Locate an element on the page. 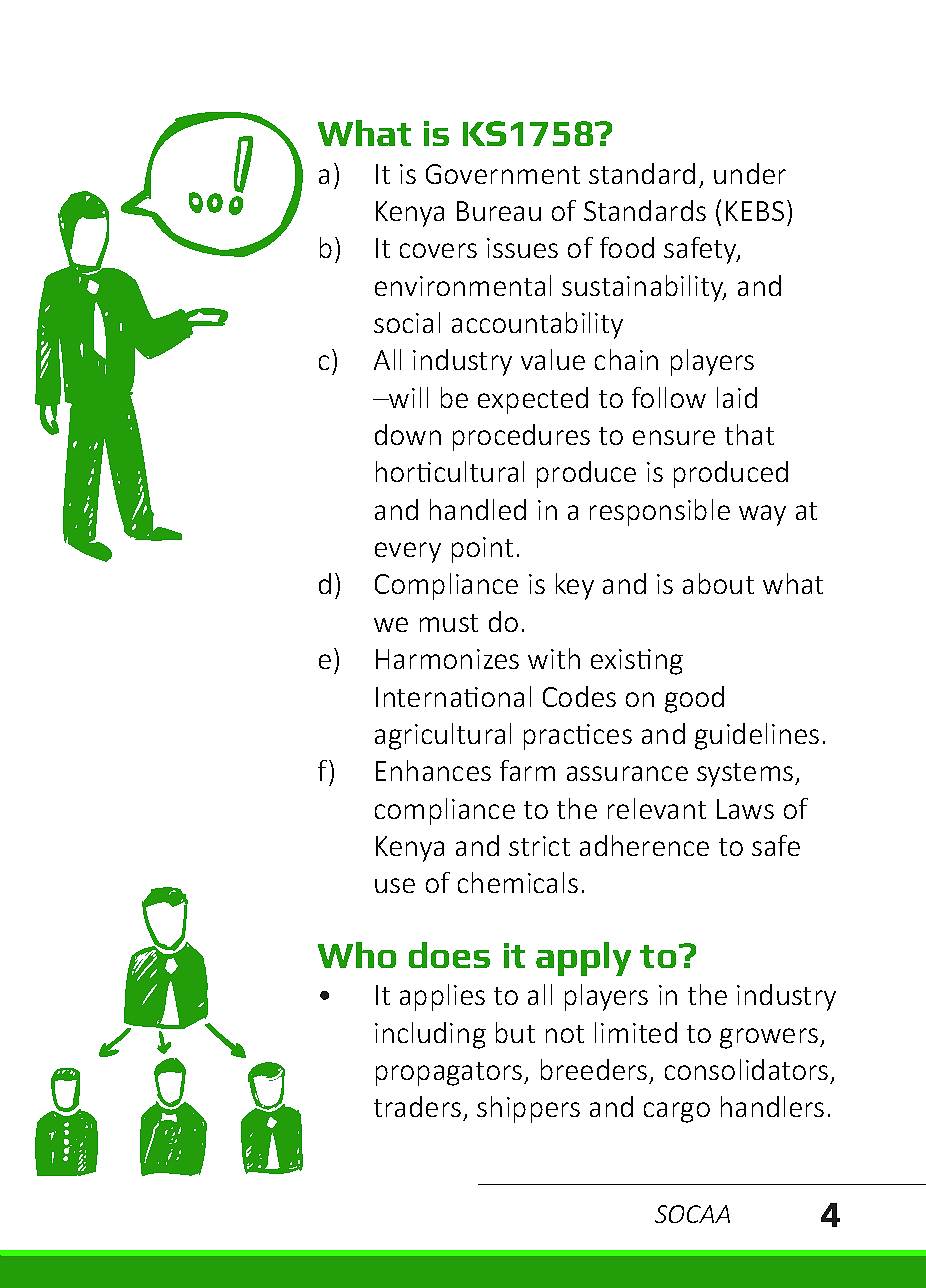 This document has height=1288, width=926. will is located at coordinates (407, 397).
